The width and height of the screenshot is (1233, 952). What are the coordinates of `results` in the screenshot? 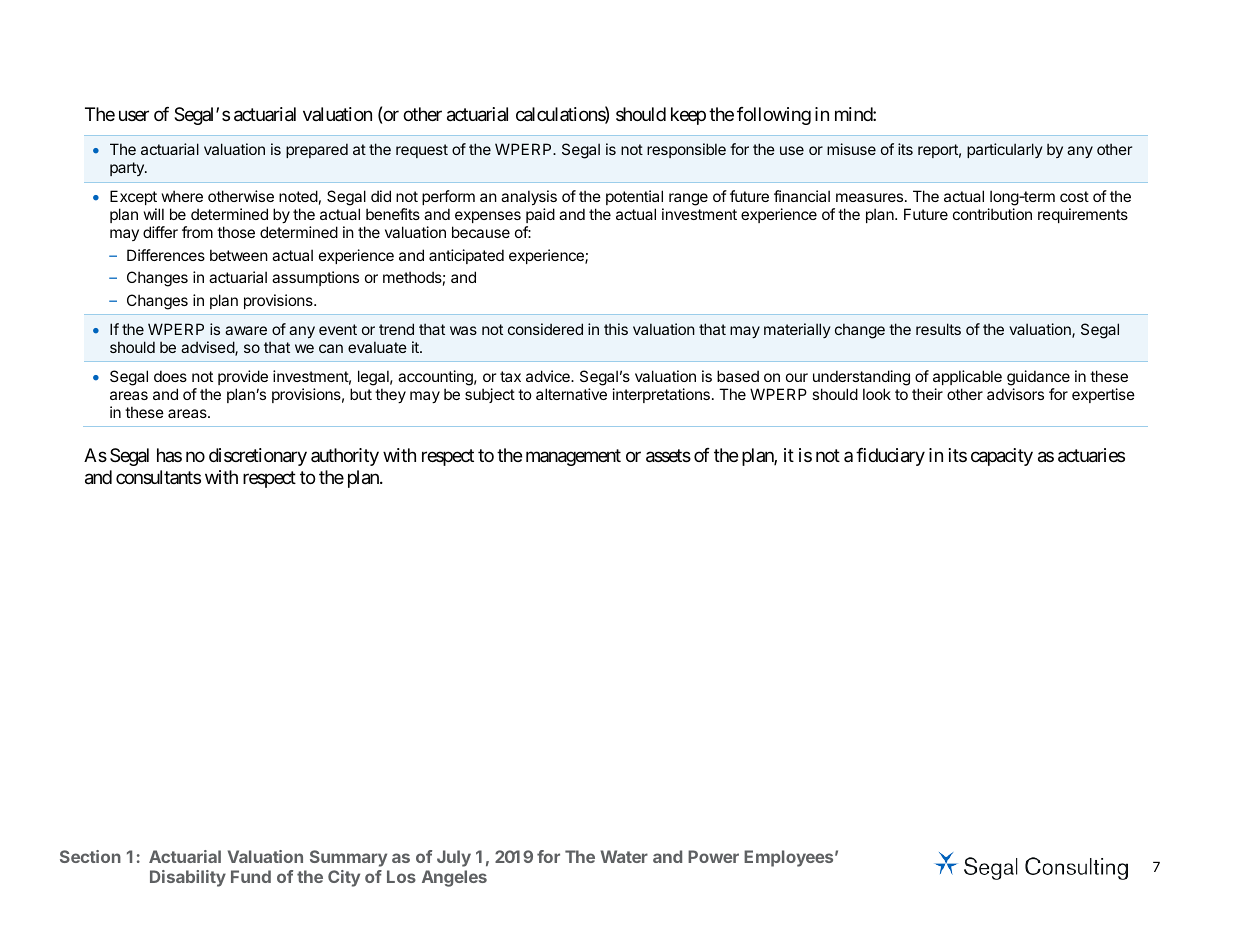 It's located at (938, 329).
